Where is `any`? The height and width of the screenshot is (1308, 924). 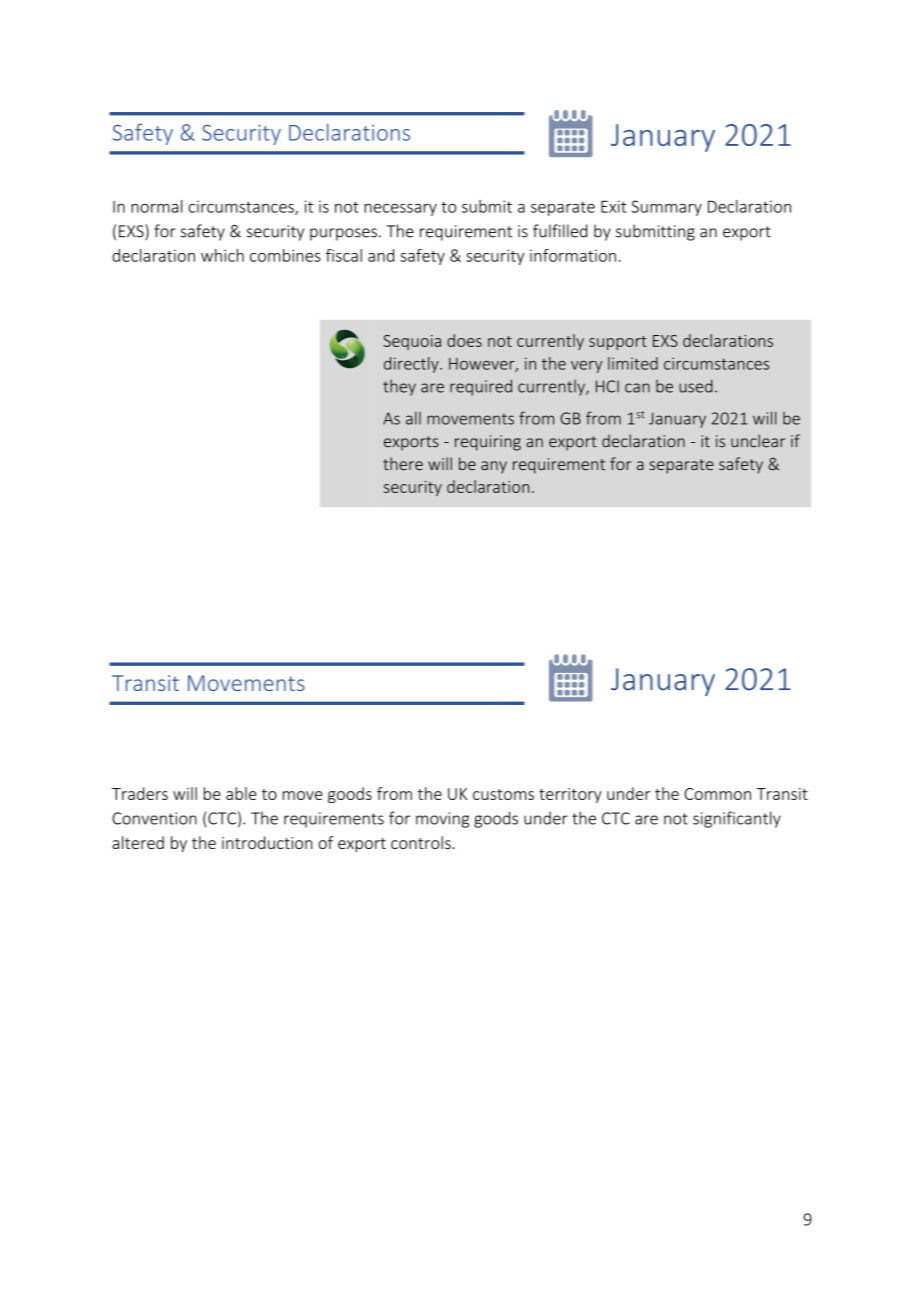 any is located at coordinates (494, 467).
